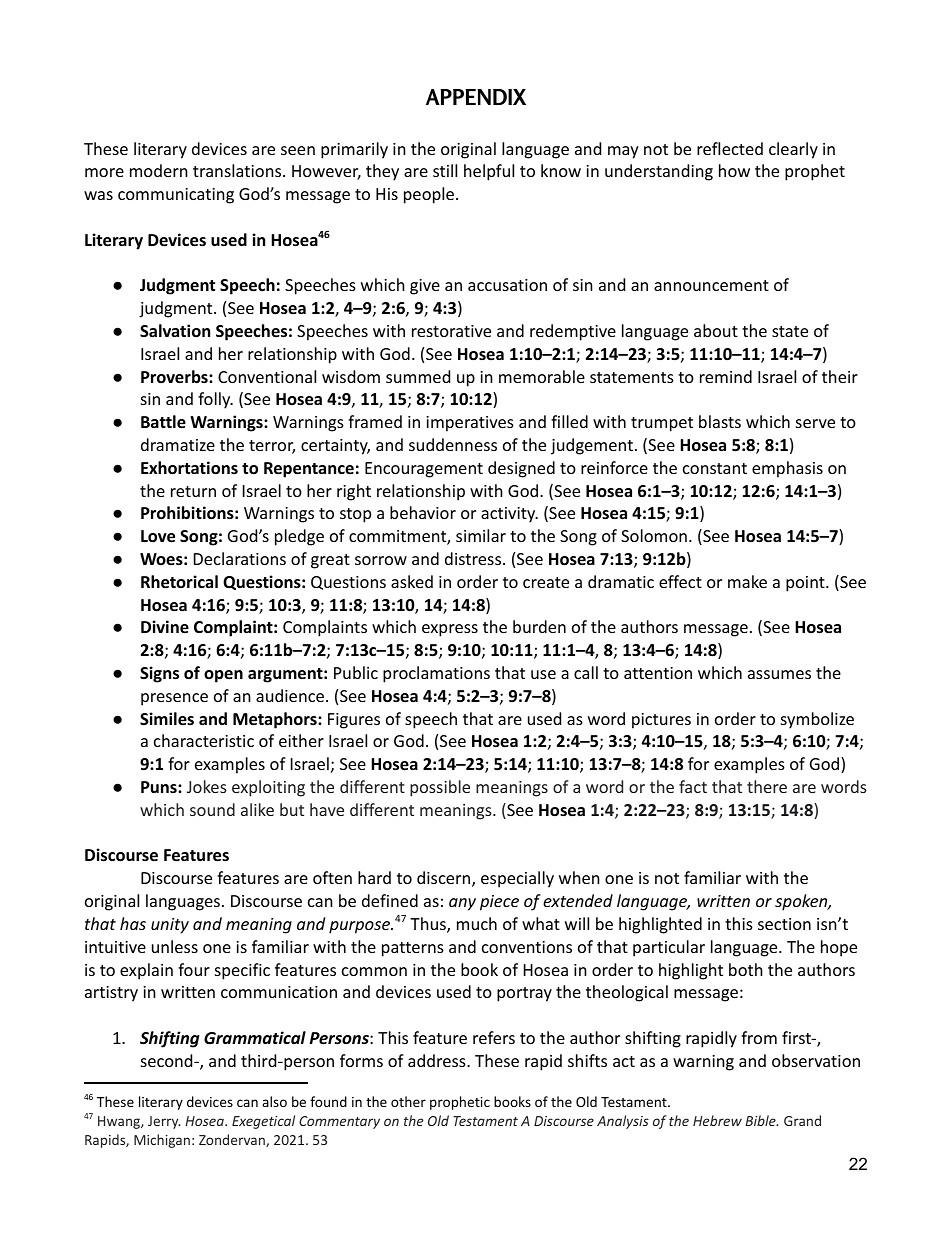  Describe the element at coordinates (747, 581) in the screenshot. I see `make` at that location.
